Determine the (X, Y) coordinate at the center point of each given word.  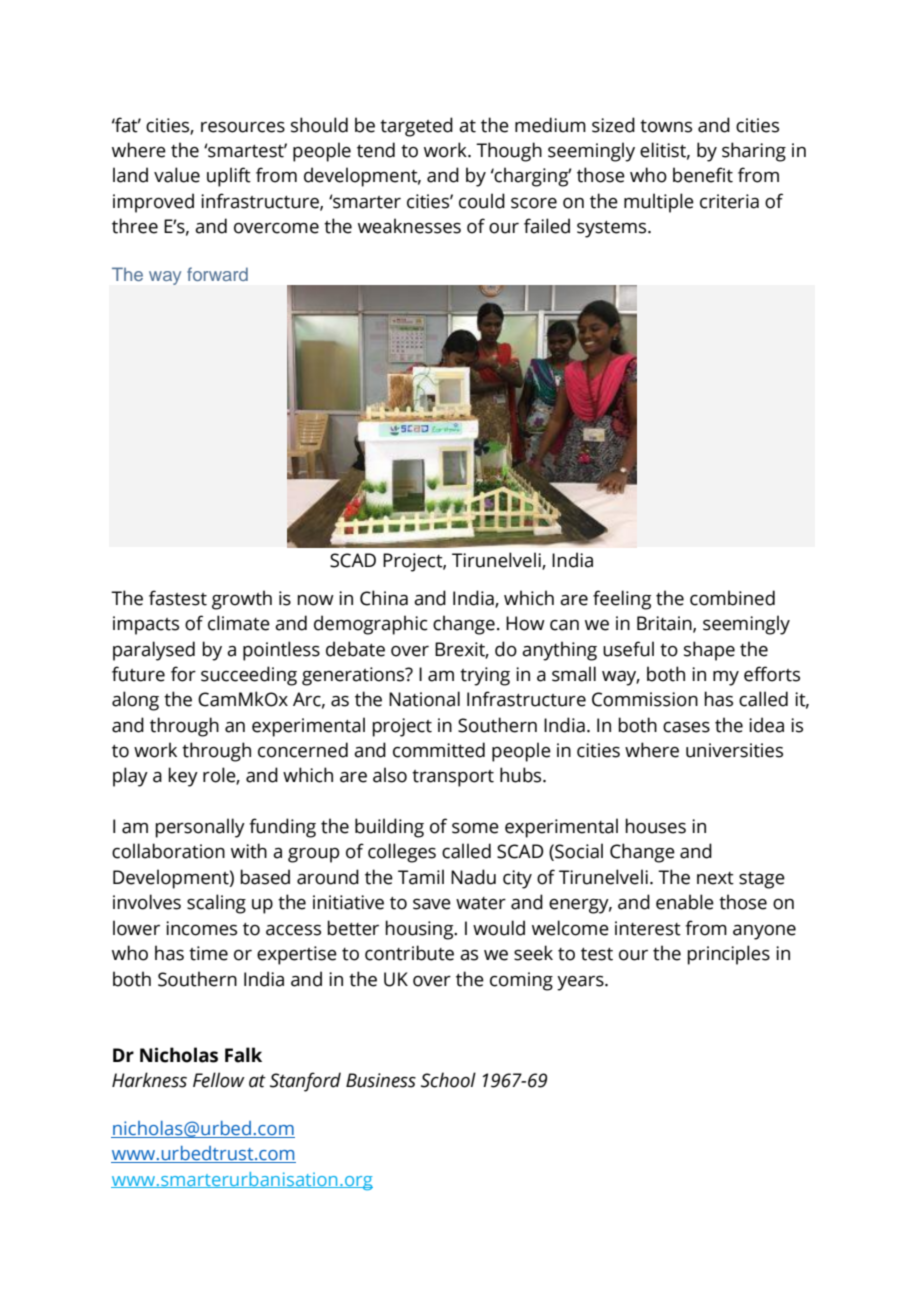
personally (200, 828)
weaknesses (409, 226)
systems (613, 229)
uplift (229, 177)
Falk (243, 1055)
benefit (703, 175)
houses (655, 826)
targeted (416, 127)
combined (732, 598)
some (475, 828)
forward (217, 274)
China (384, 598)
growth (242, 600)
